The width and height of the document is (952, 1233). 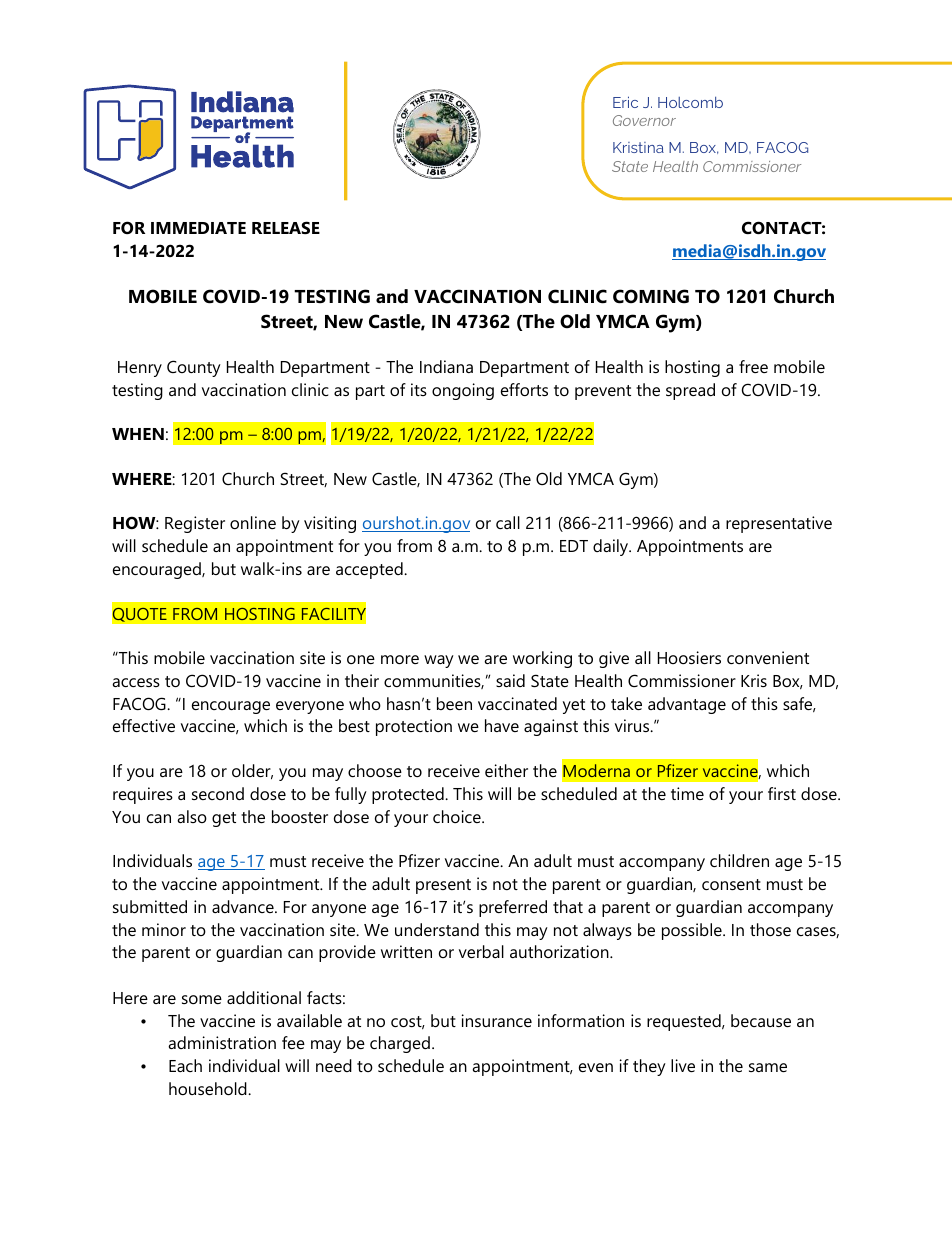 What do you see at coordinates (195, 524) in the document?
I see `Register` at bounding box center [195, 524].
